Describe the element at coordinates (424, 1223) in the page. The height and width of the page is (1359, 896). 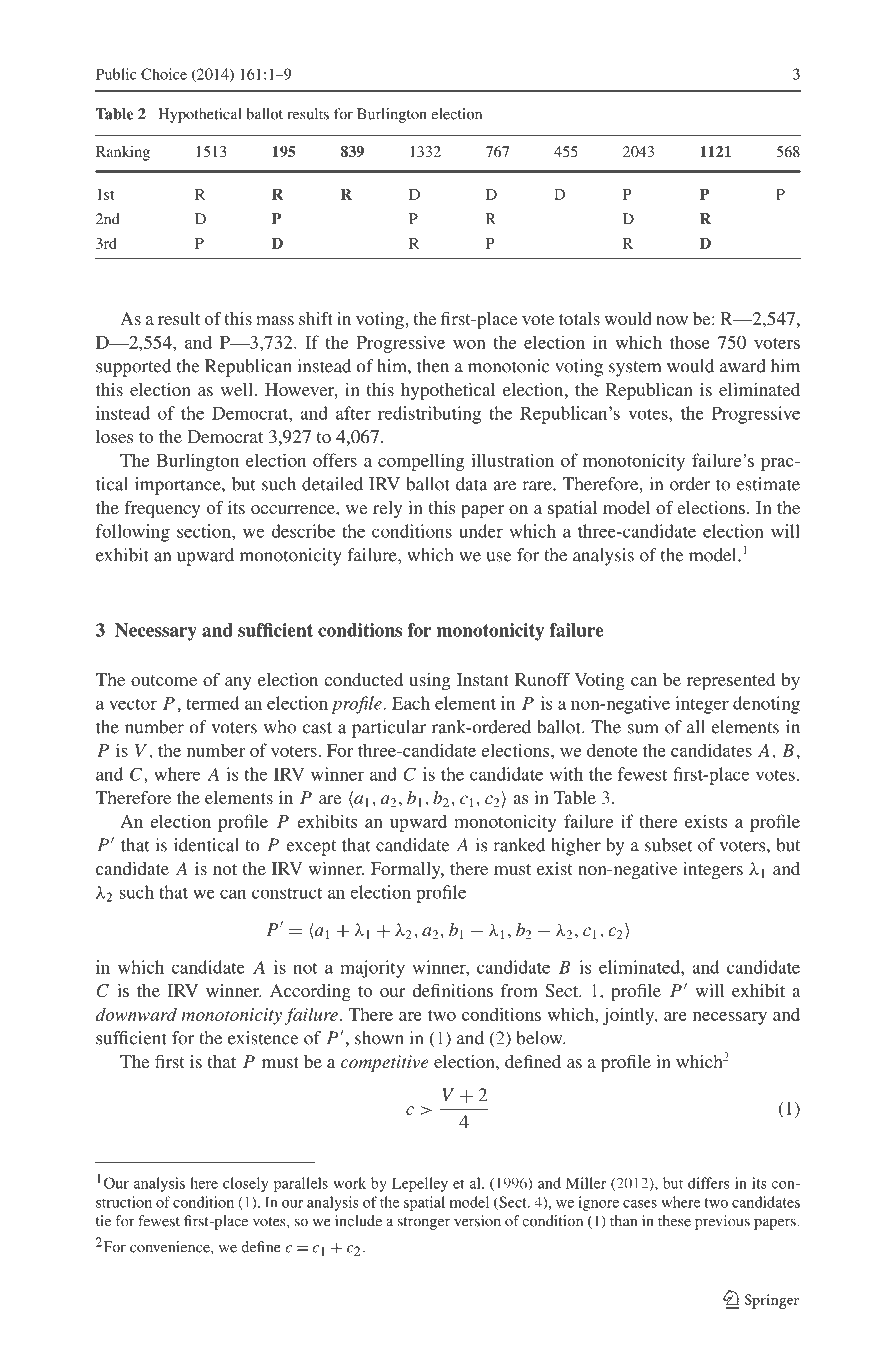
I see `stronger` at that location.
